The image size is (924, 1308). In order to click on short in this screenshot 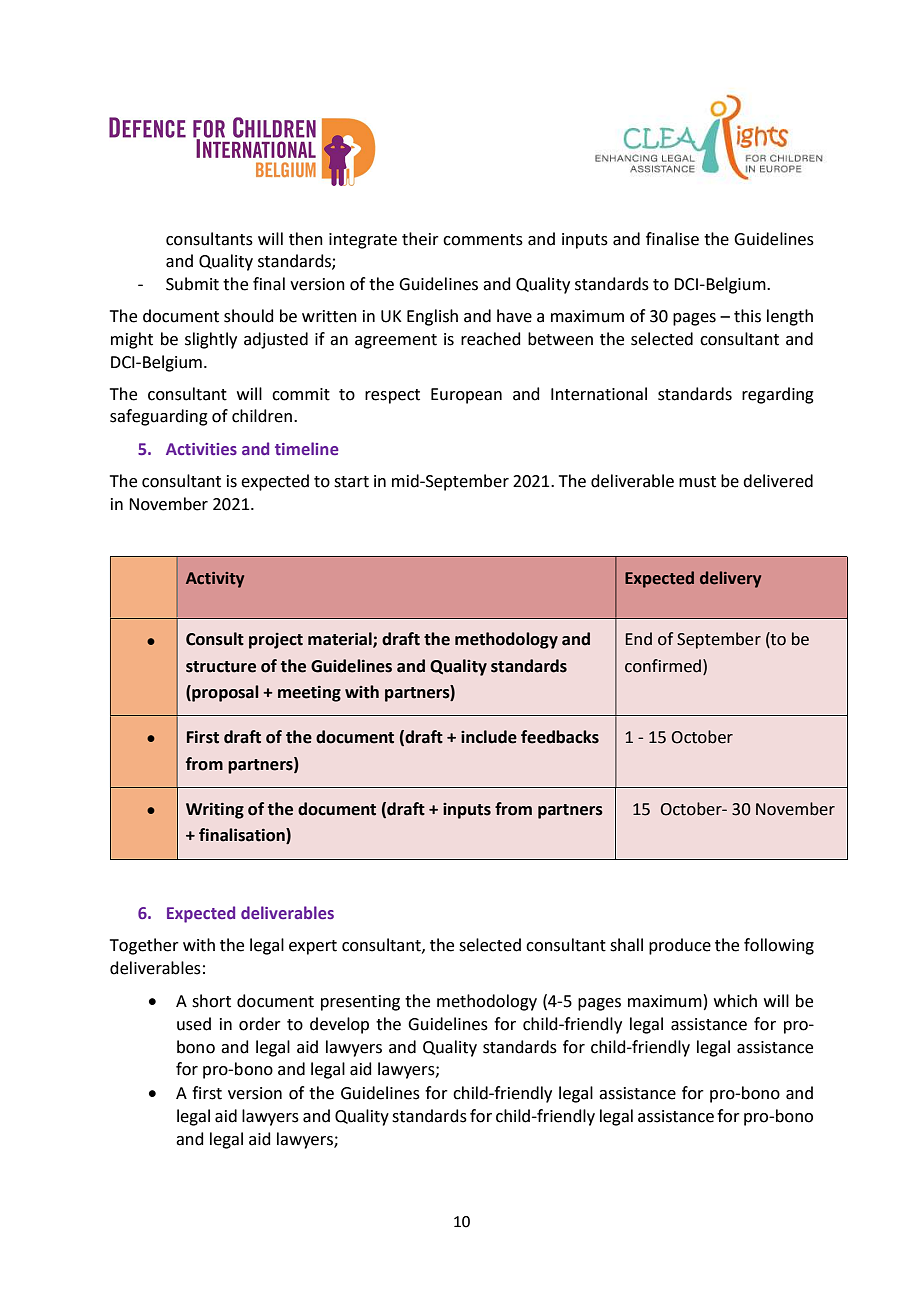, I will do `click(211, 1001)`.
